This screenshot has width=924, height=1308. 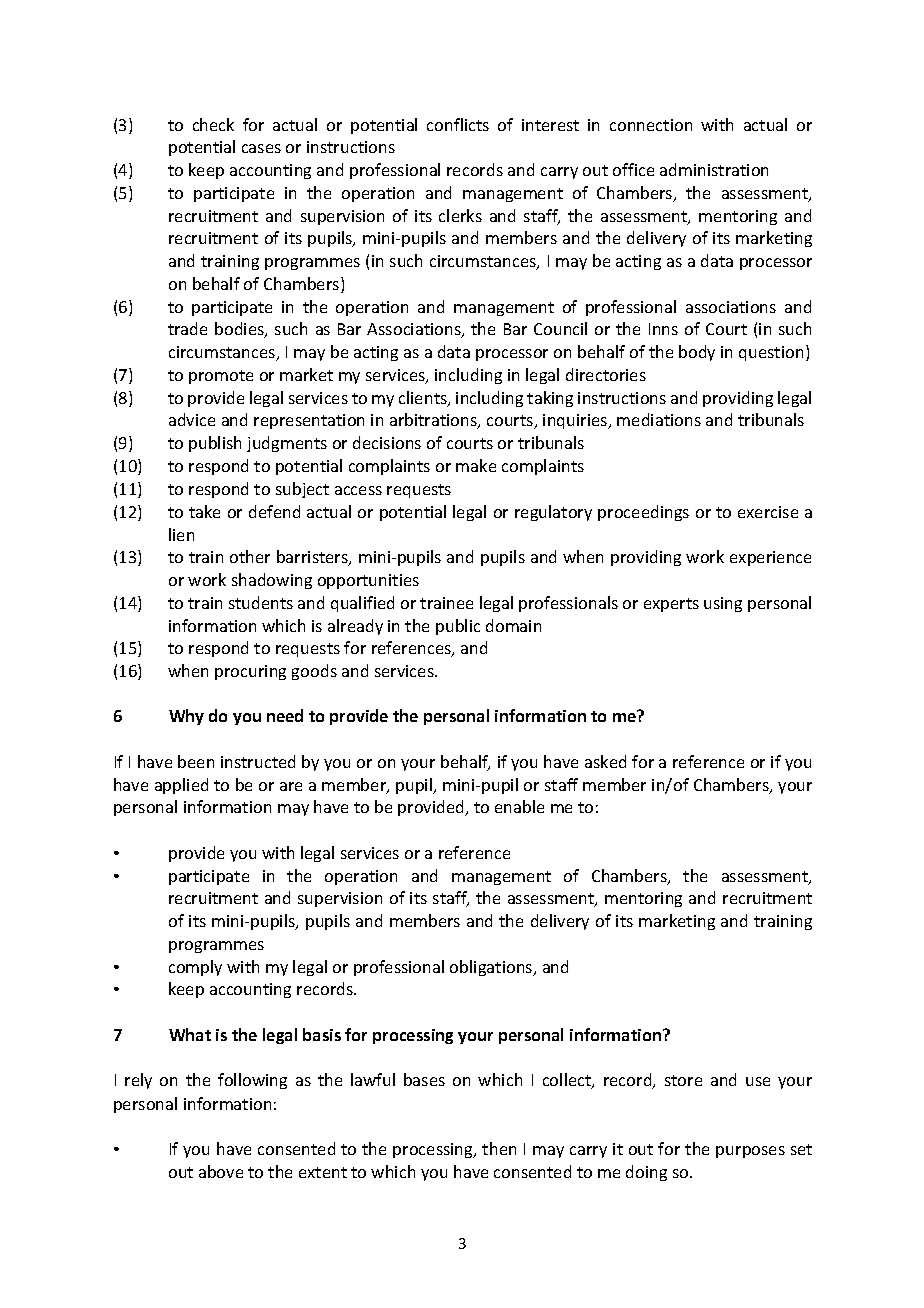 I want to click on make, so click(x=476, y=465).
